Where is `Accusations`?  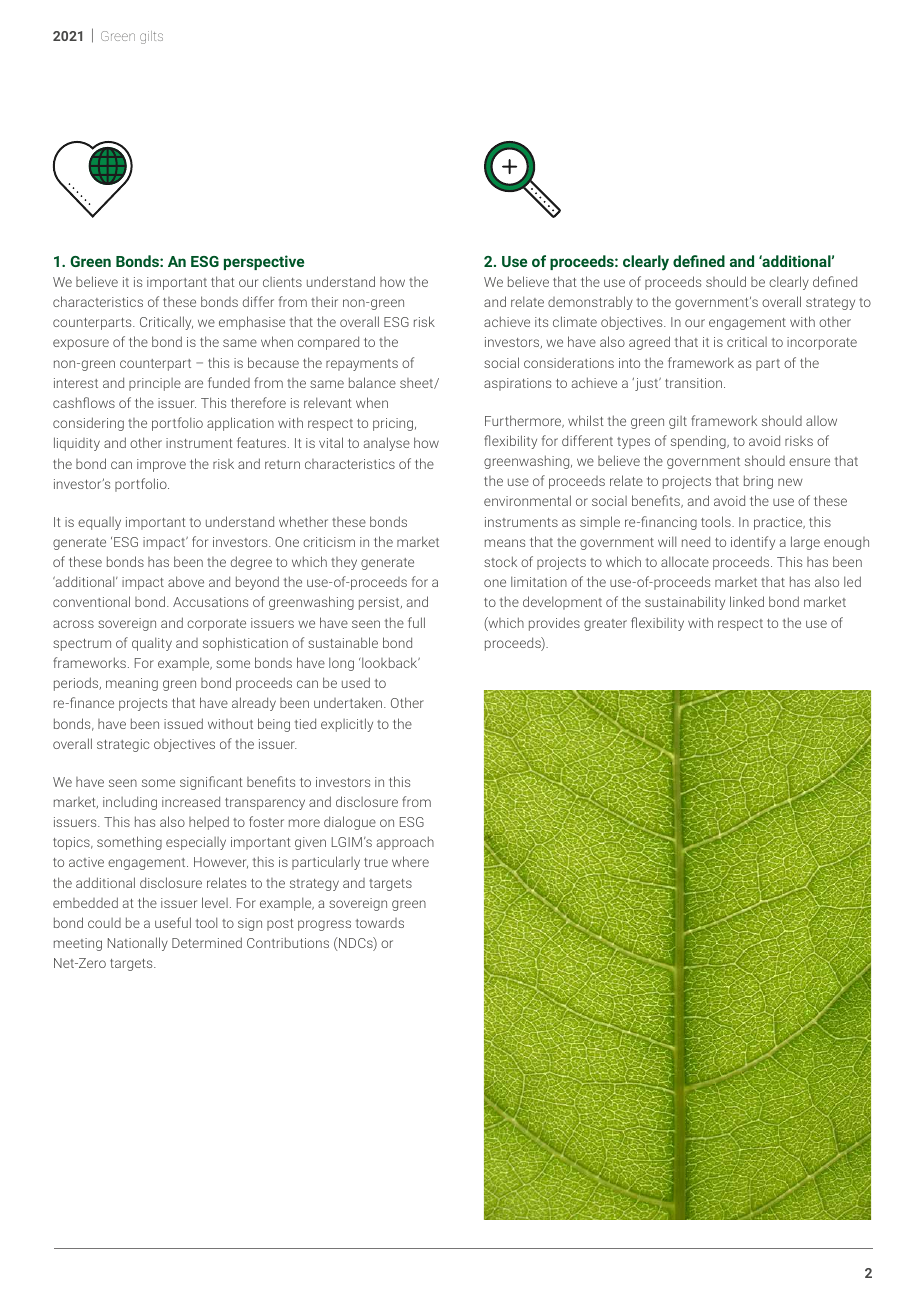 Accusations is located at coordinates (210, 602).
